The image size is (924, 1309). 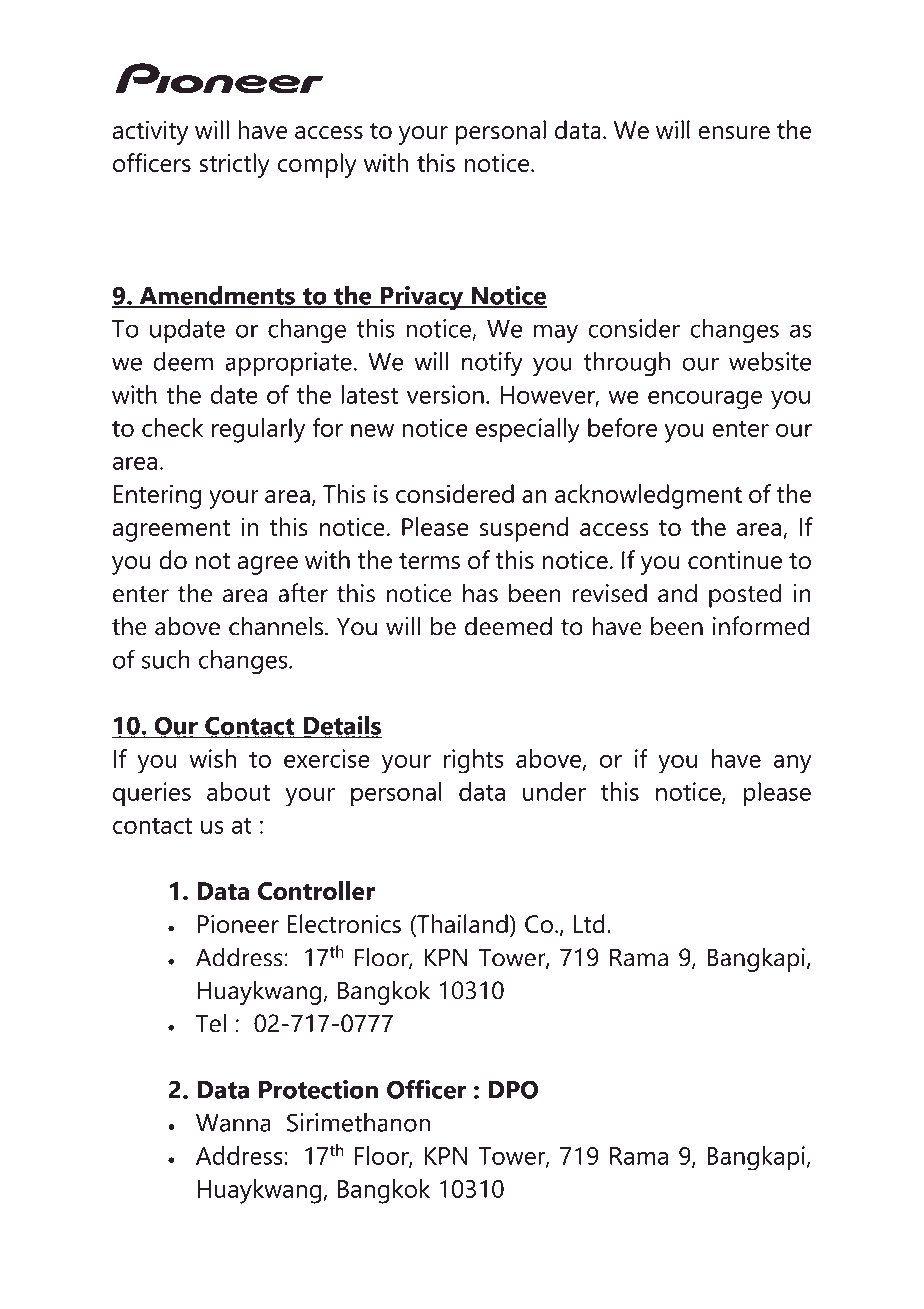 What do you see at coordinates (734, 132) in the screenshot?
I see `ensure` at bounding box center [734, 132].
